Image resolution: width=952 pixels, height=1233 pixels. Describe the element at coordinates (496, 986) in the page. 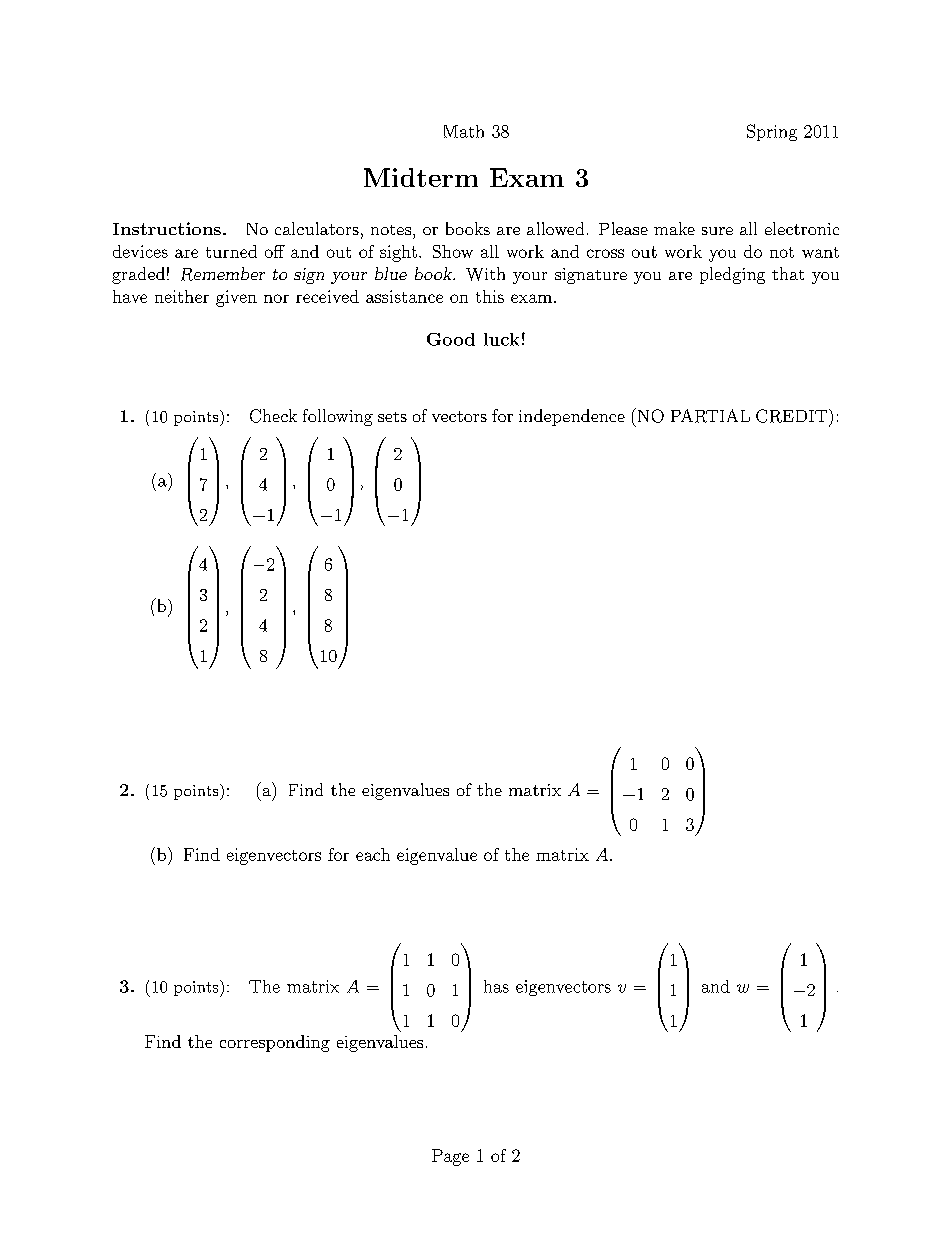

I see `has` at that location.
